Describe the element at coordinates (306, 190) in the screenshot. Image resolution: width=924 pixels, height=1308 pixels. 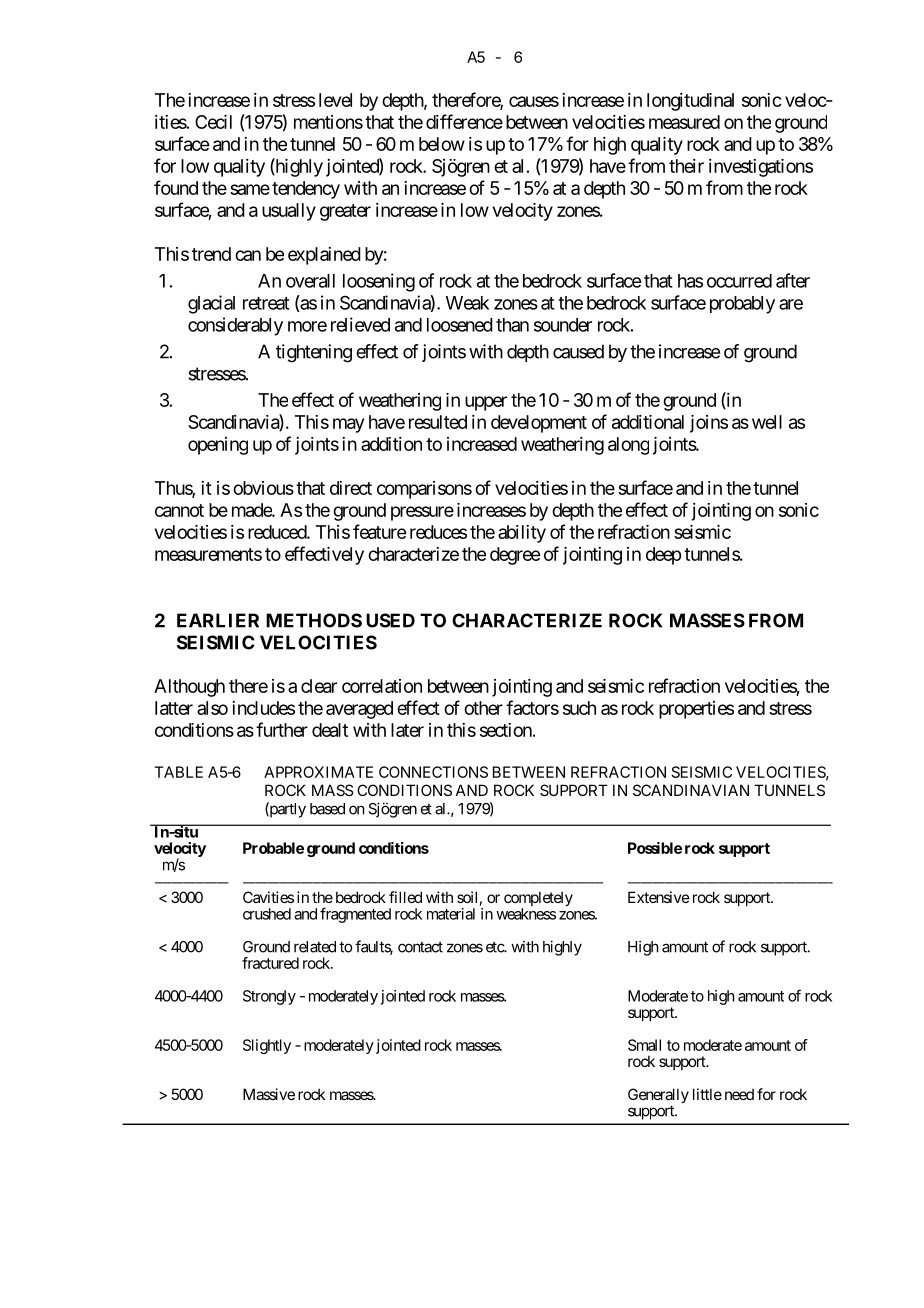
I see `tendency` at that location.
